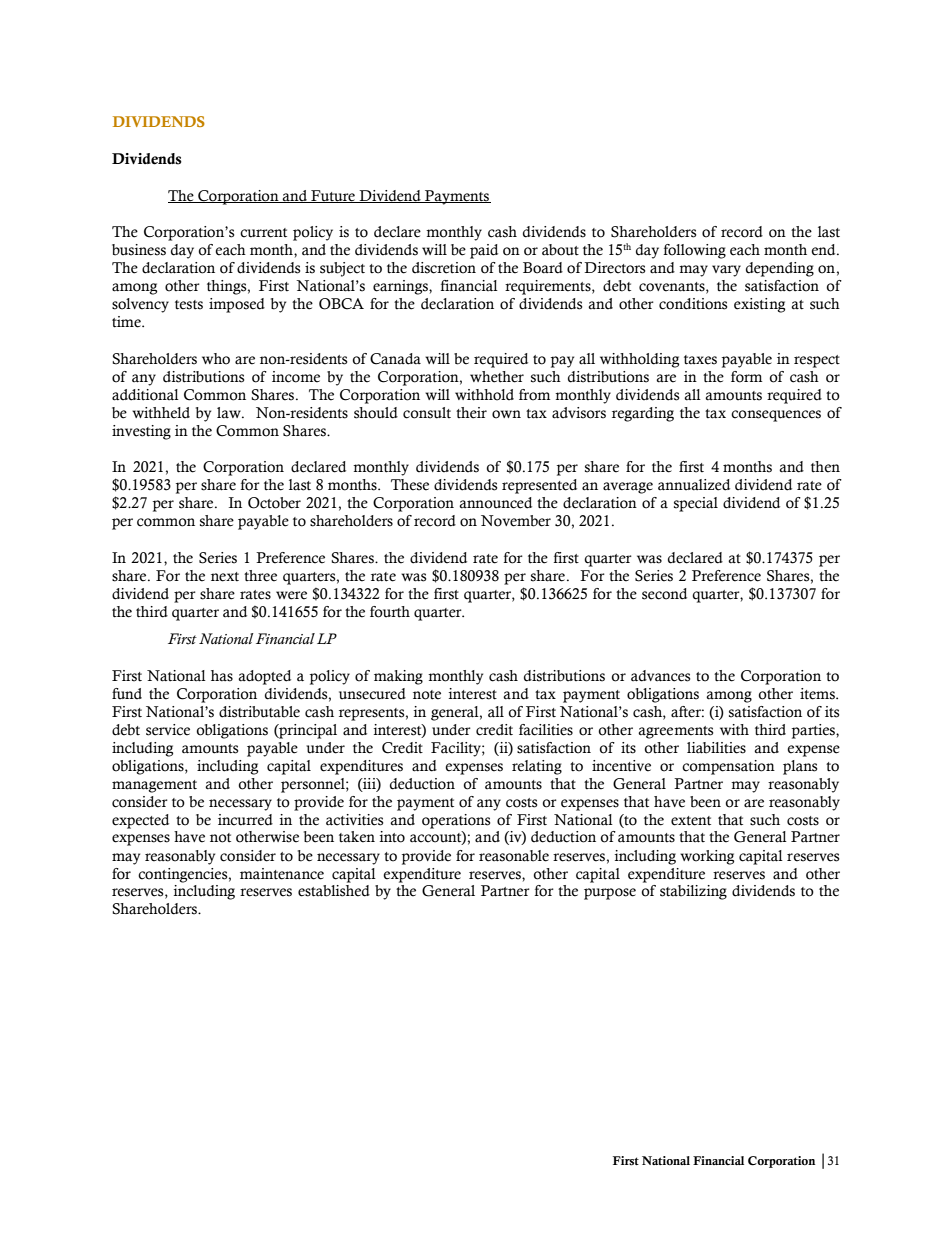 The height and width of the screenshot is (1233, 952). What do you see at coordinates (216, 359) in the screenshot?
I see `who` at bounding box center [216, 359].
